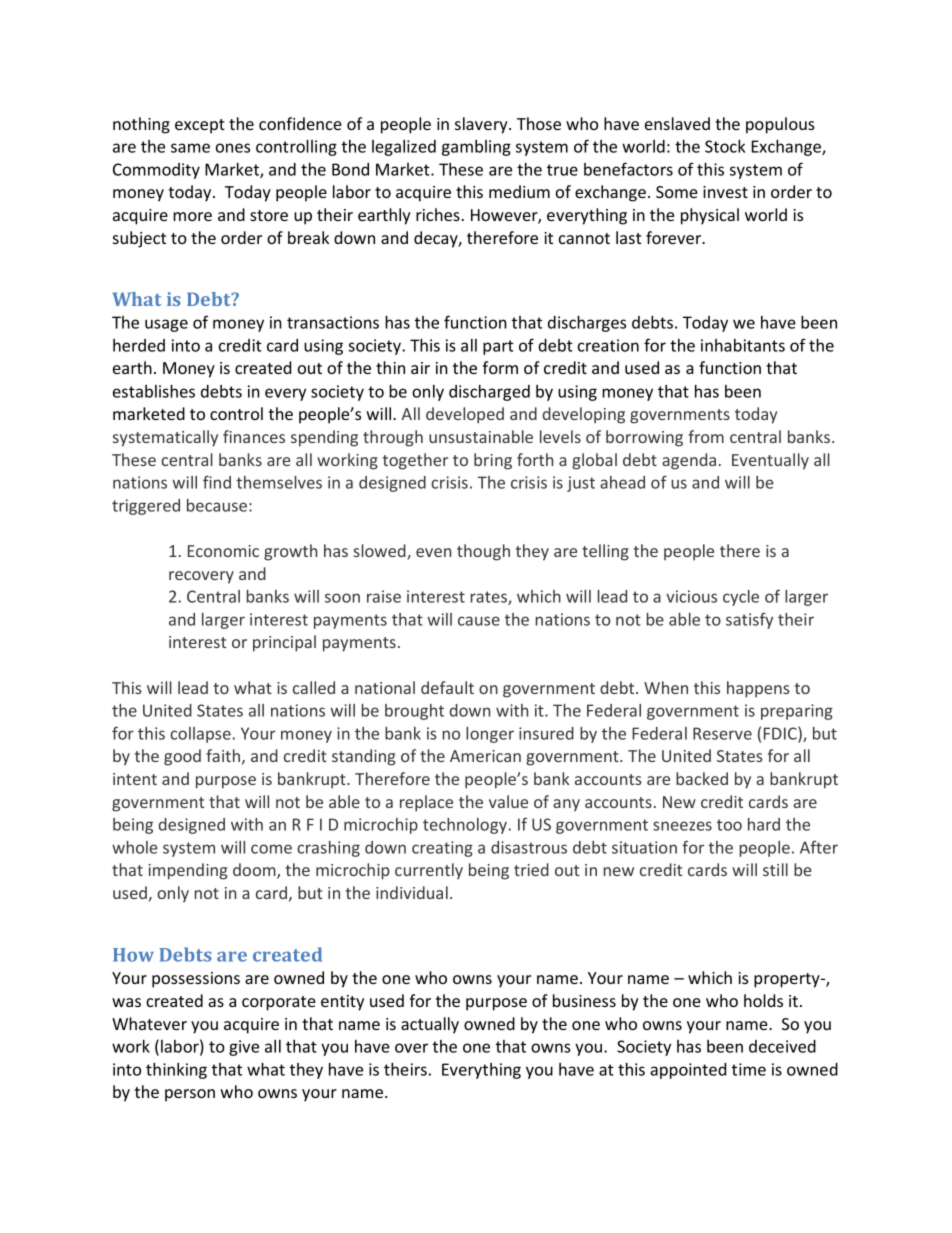 The width and height of the screenshot is (952, 1233). What do you see at coordinates (190, 148) in the screenshot?
I see `same` at bounding box center [190, 148].
